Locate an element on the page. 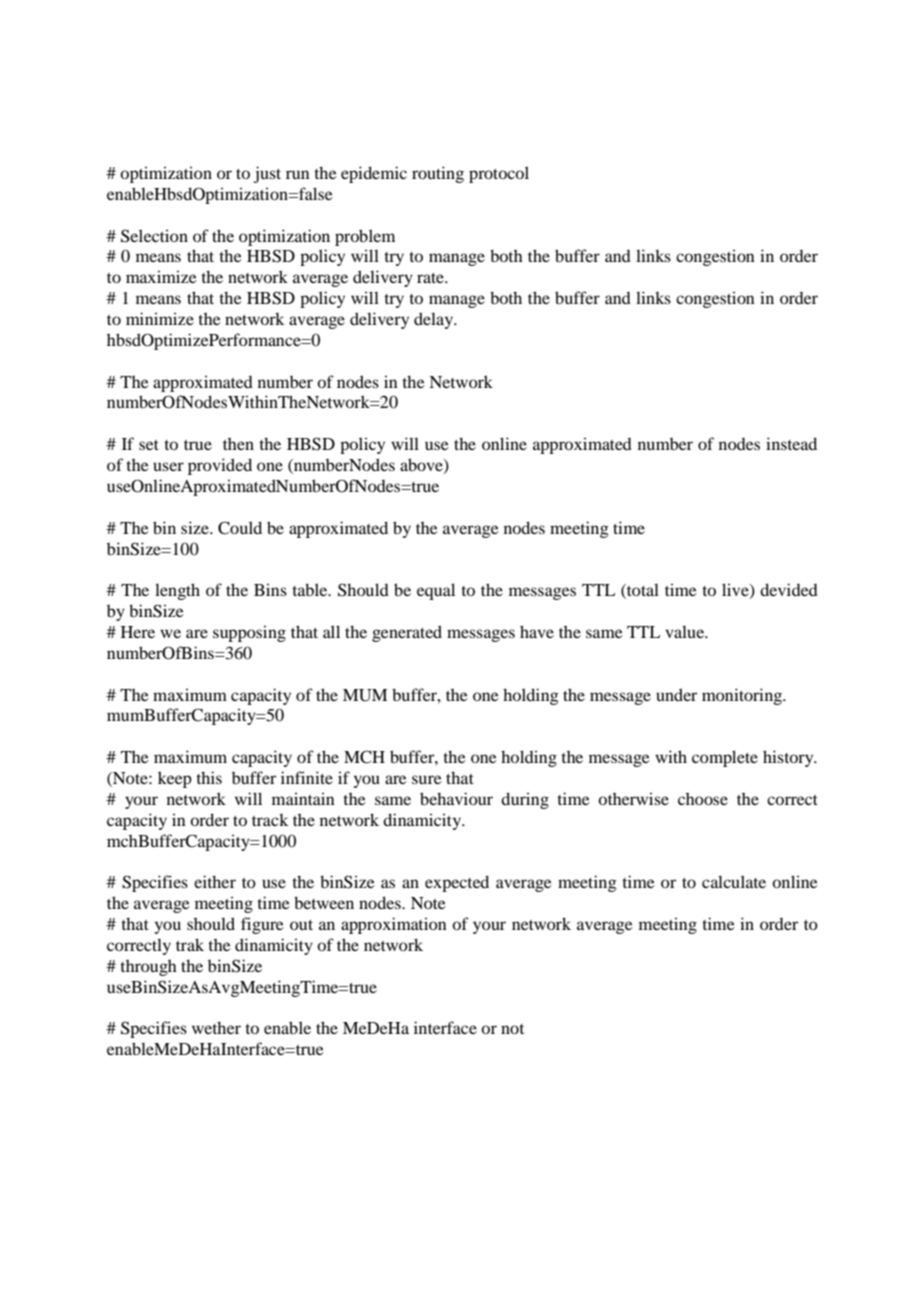 This document has width=924, height=1308. calculate is located at coordinates (734, 881).
